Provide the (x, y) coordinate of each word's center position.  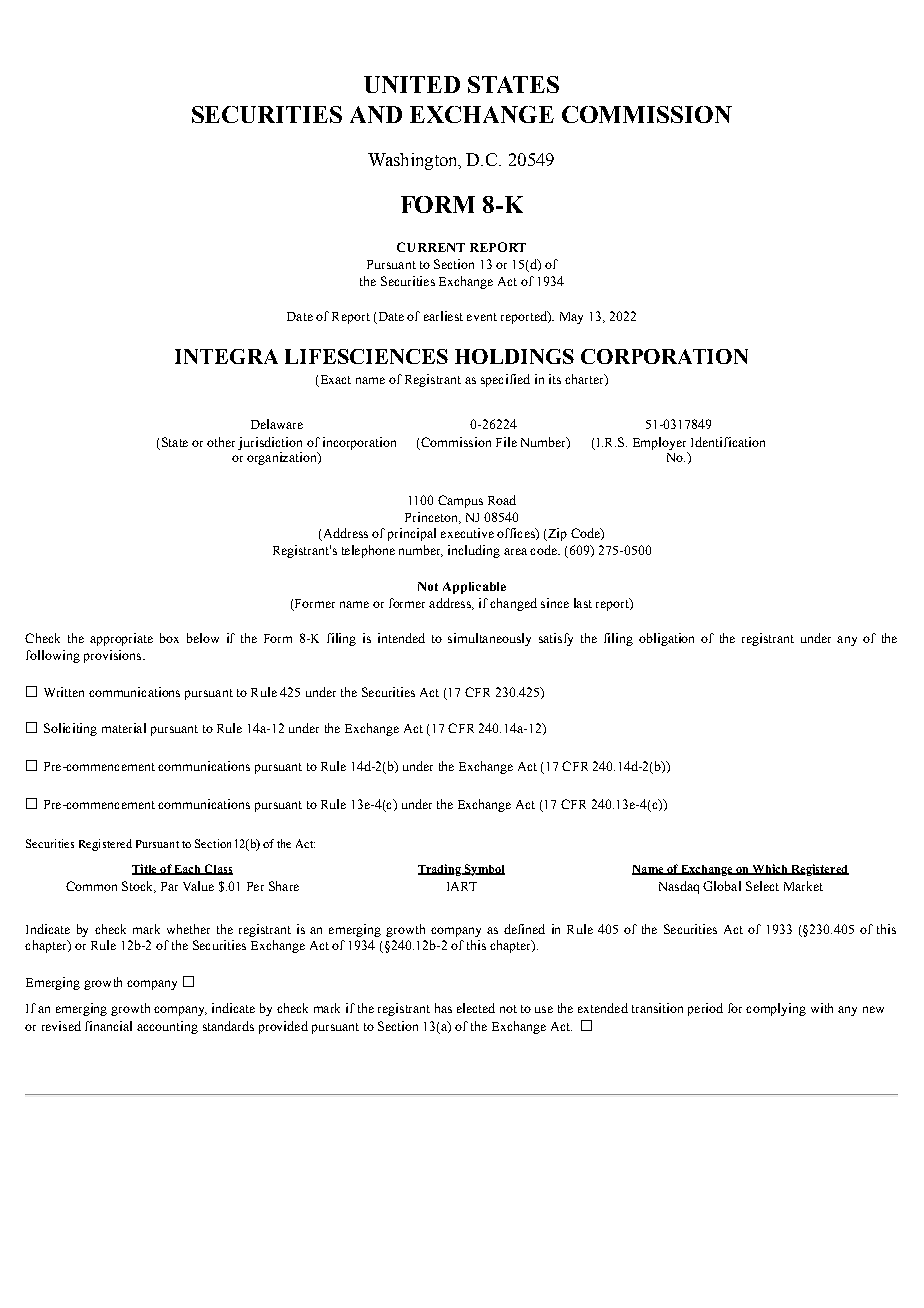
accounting (167, 1027)
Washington (414, 161)
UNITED (412, 84)
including (474, 551)
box (169, 638)
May (571, 318)
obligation (666, 639)
